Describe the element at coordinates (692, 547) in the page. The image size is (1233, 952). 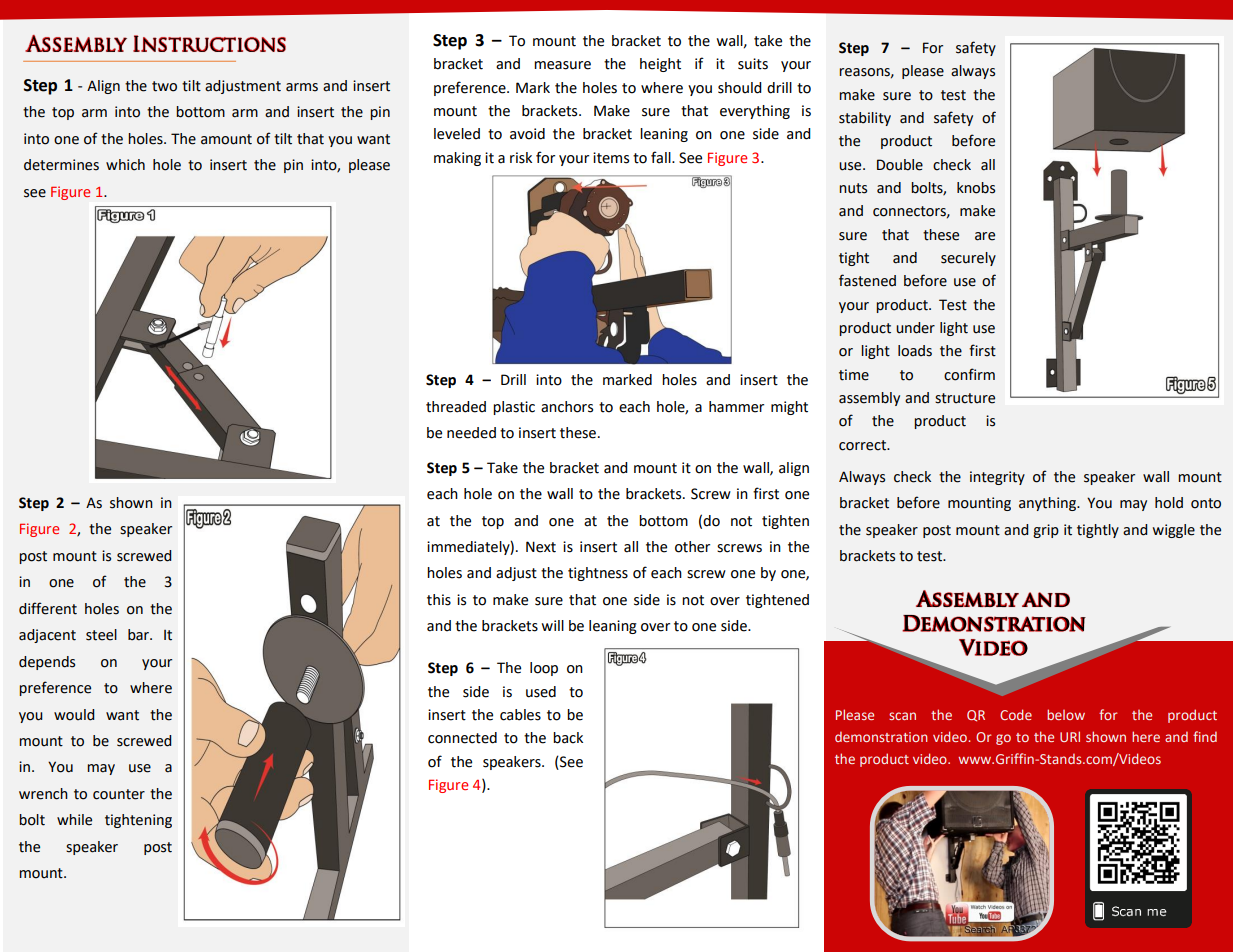
I see `other` at that location.
